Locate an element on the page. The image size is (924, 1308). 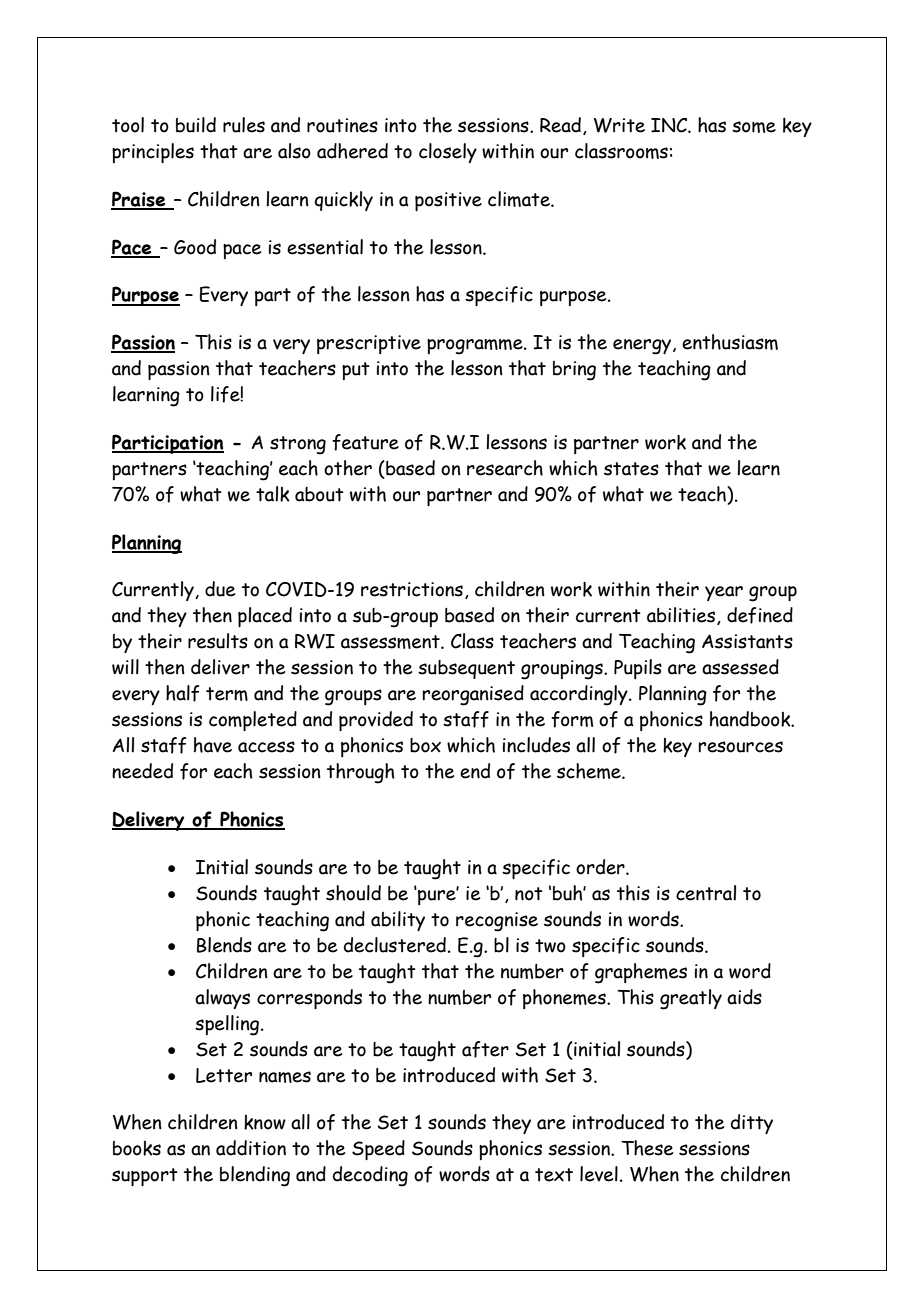
Blends is located at coordinates (224, 945).
